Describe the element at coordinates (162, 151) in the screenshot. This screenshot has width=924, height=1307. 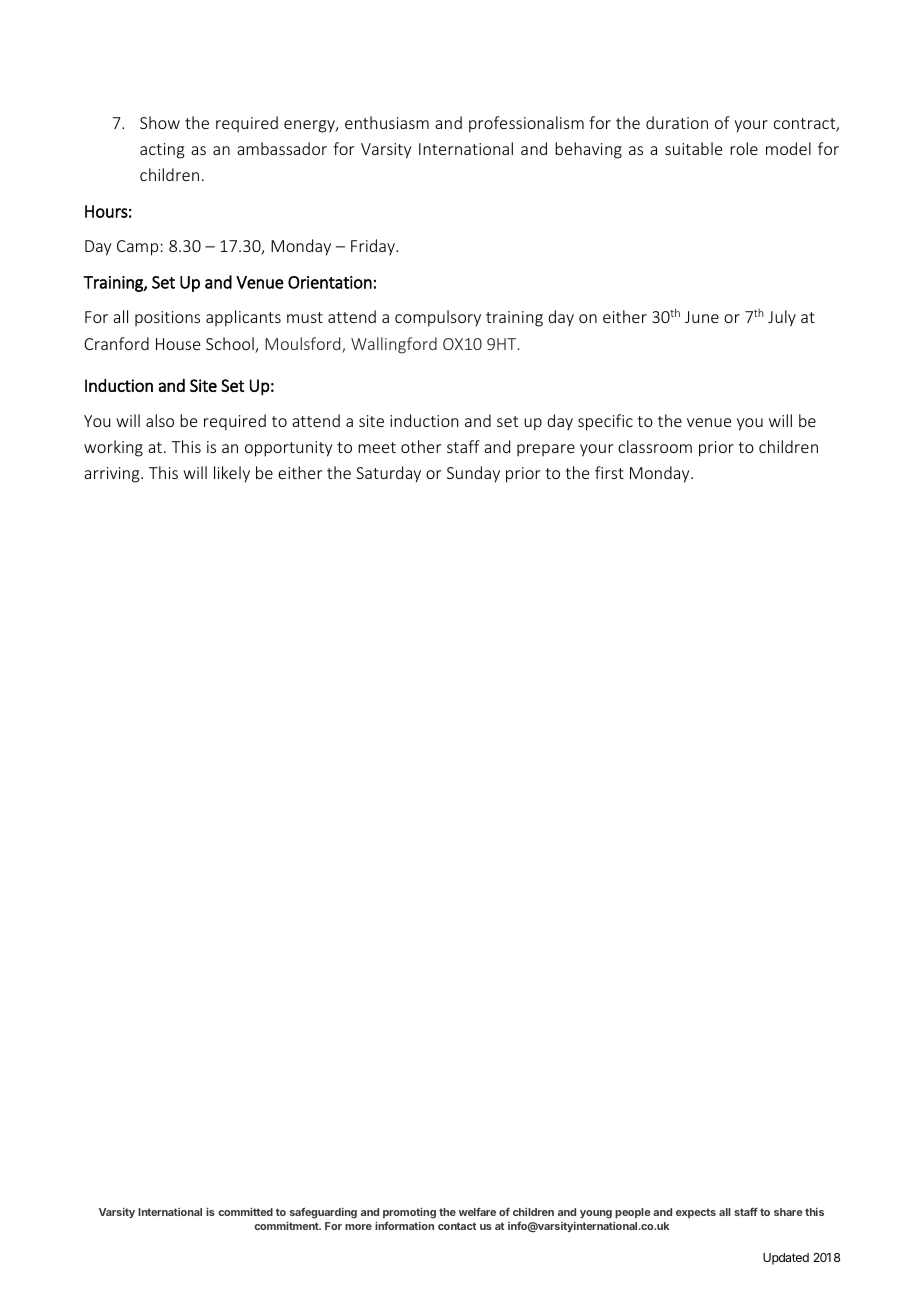
I see `acting` at that location.
